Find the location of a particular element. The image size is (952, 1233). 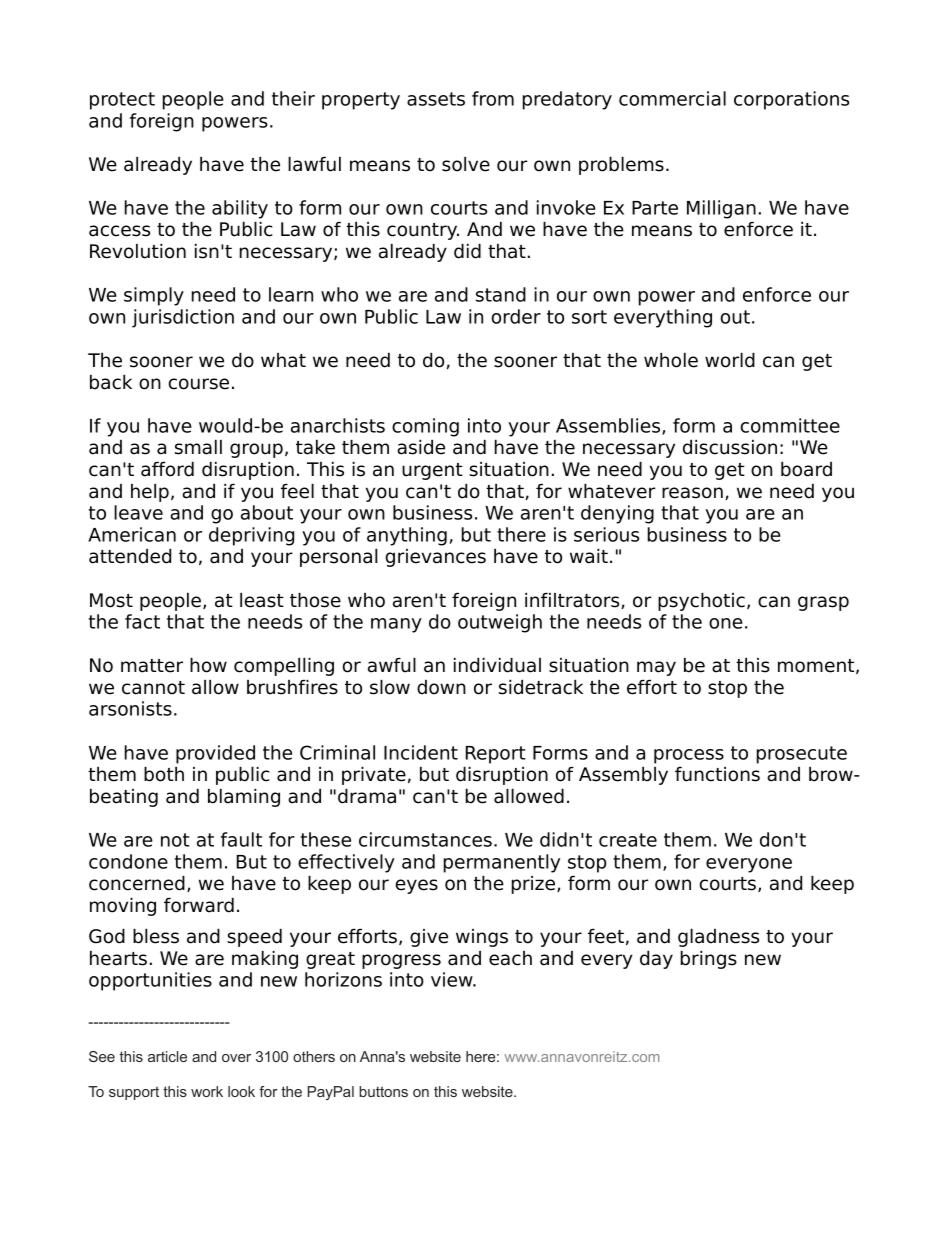

outweigh is located at coordinates (500, 623).
